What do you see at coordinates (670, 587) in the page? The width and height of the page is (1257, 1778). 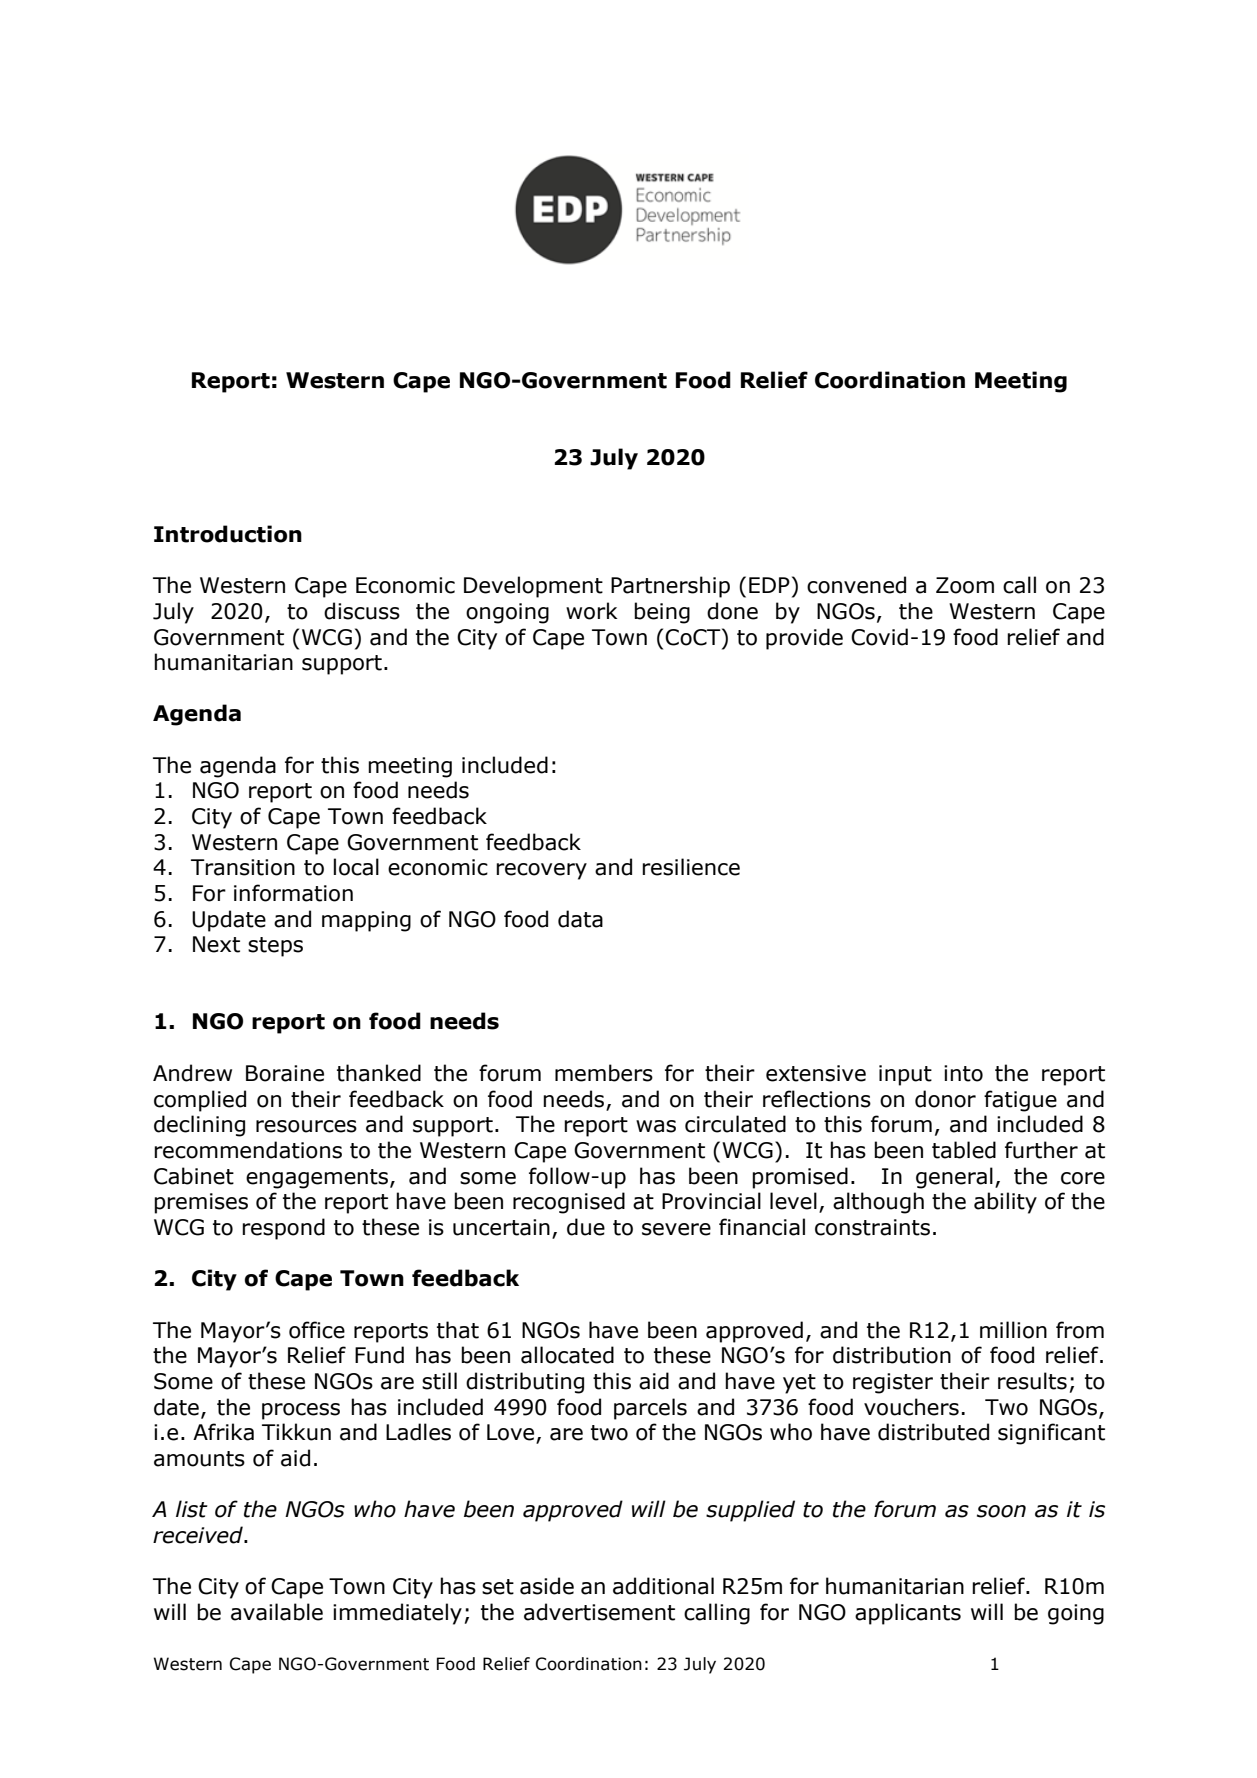 I see `Partnership` at bounding box center [670, 587].
